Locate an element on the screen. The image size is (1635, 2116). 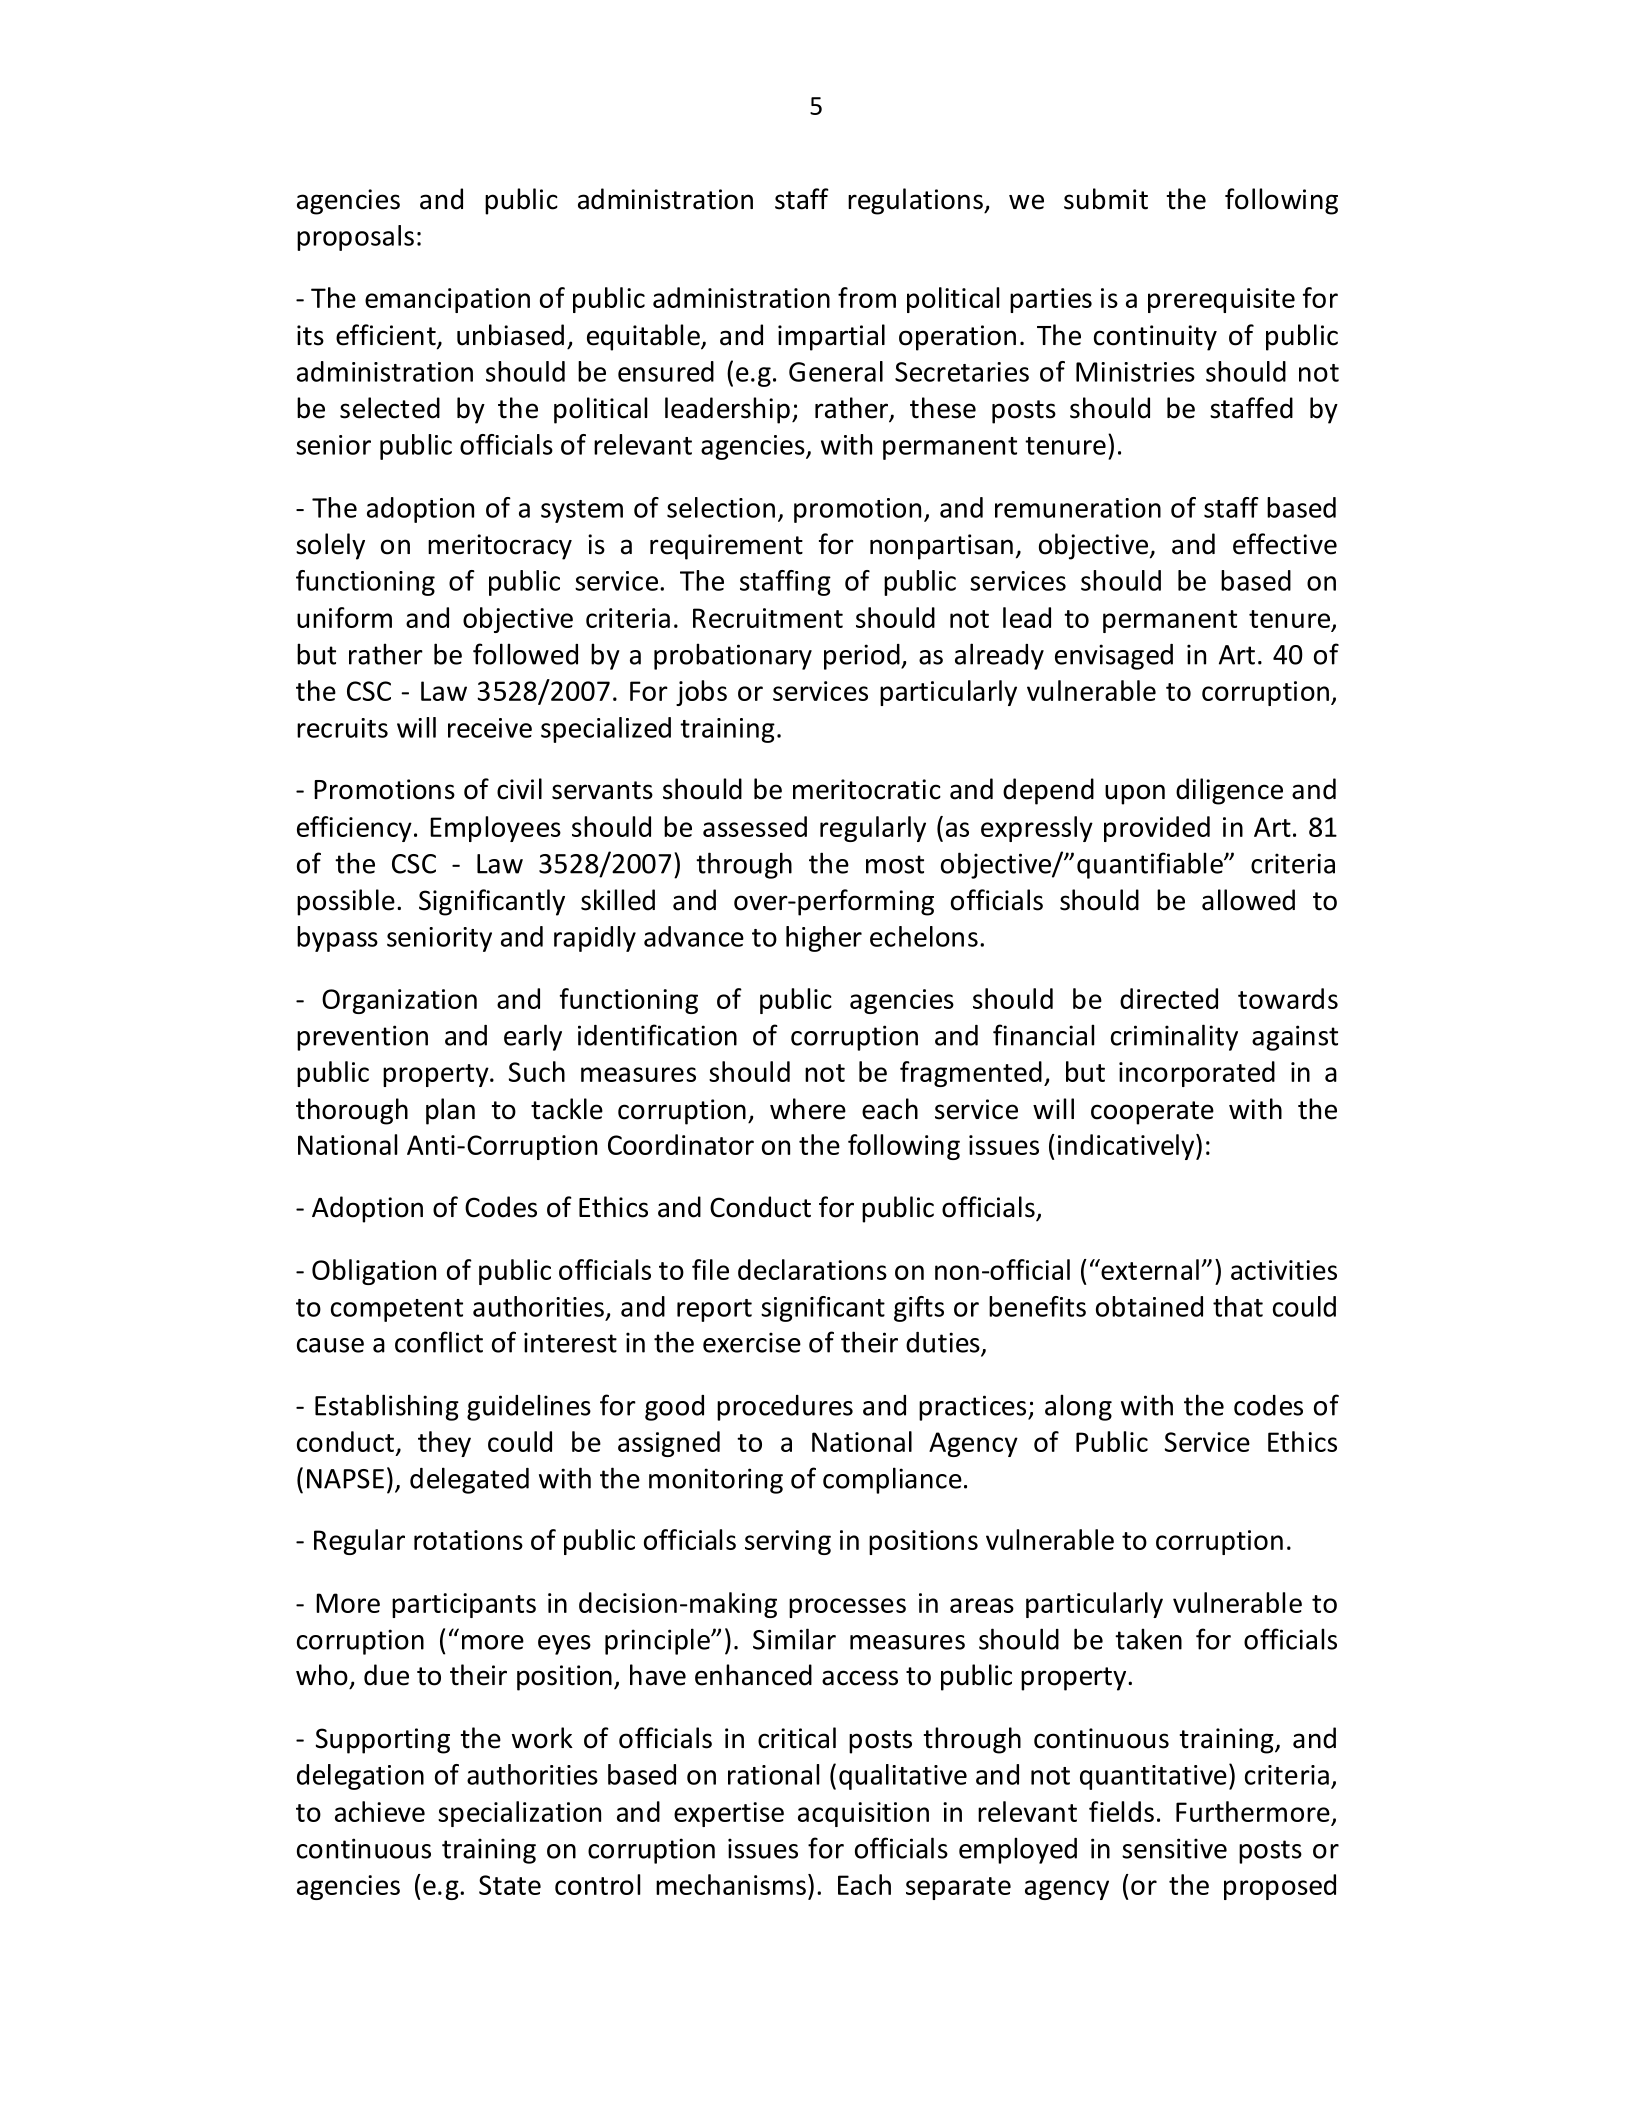
Organization is located at coordinates (399, 1001).
